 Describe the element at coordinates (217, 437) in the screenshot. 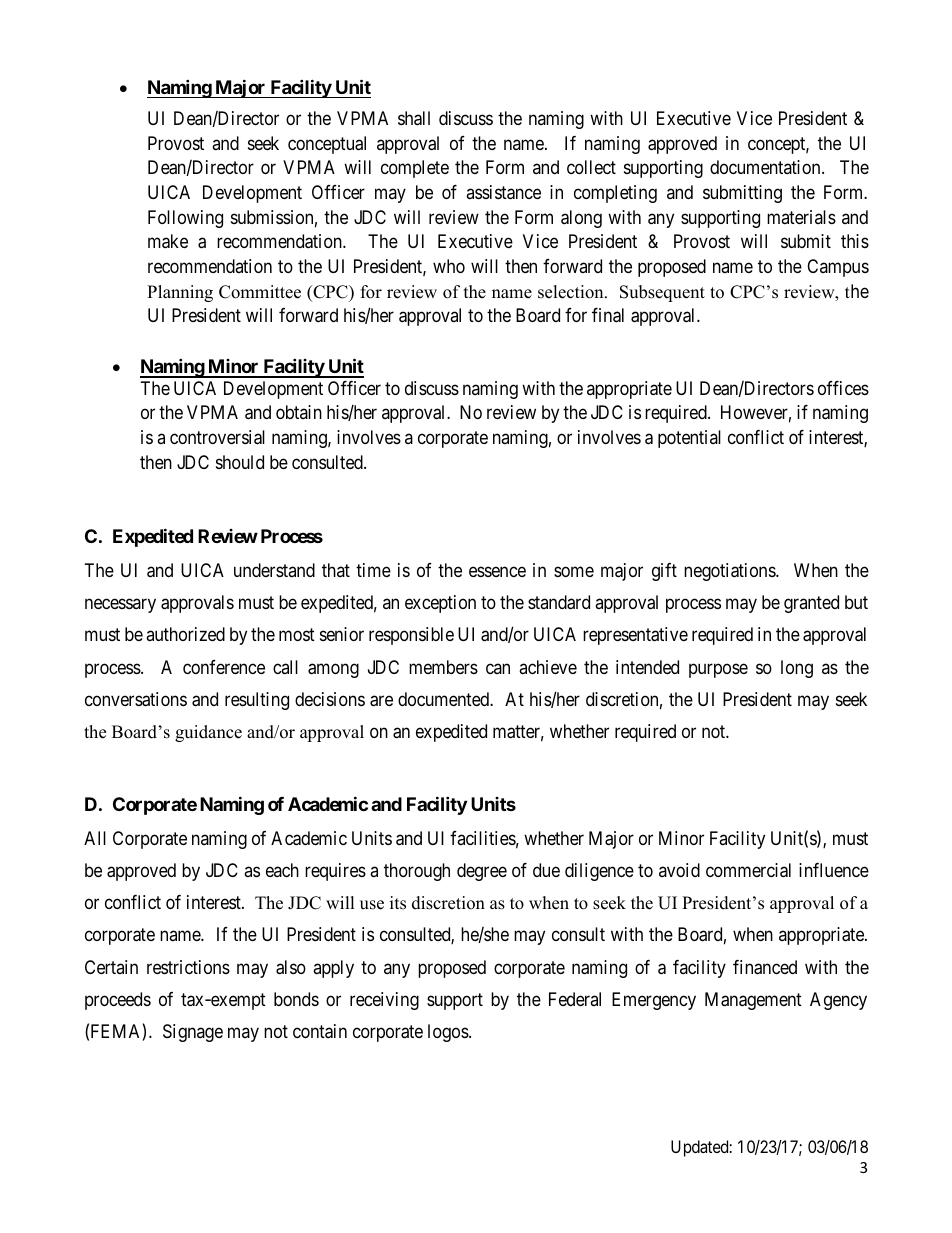

I see `controversial` at that location.
